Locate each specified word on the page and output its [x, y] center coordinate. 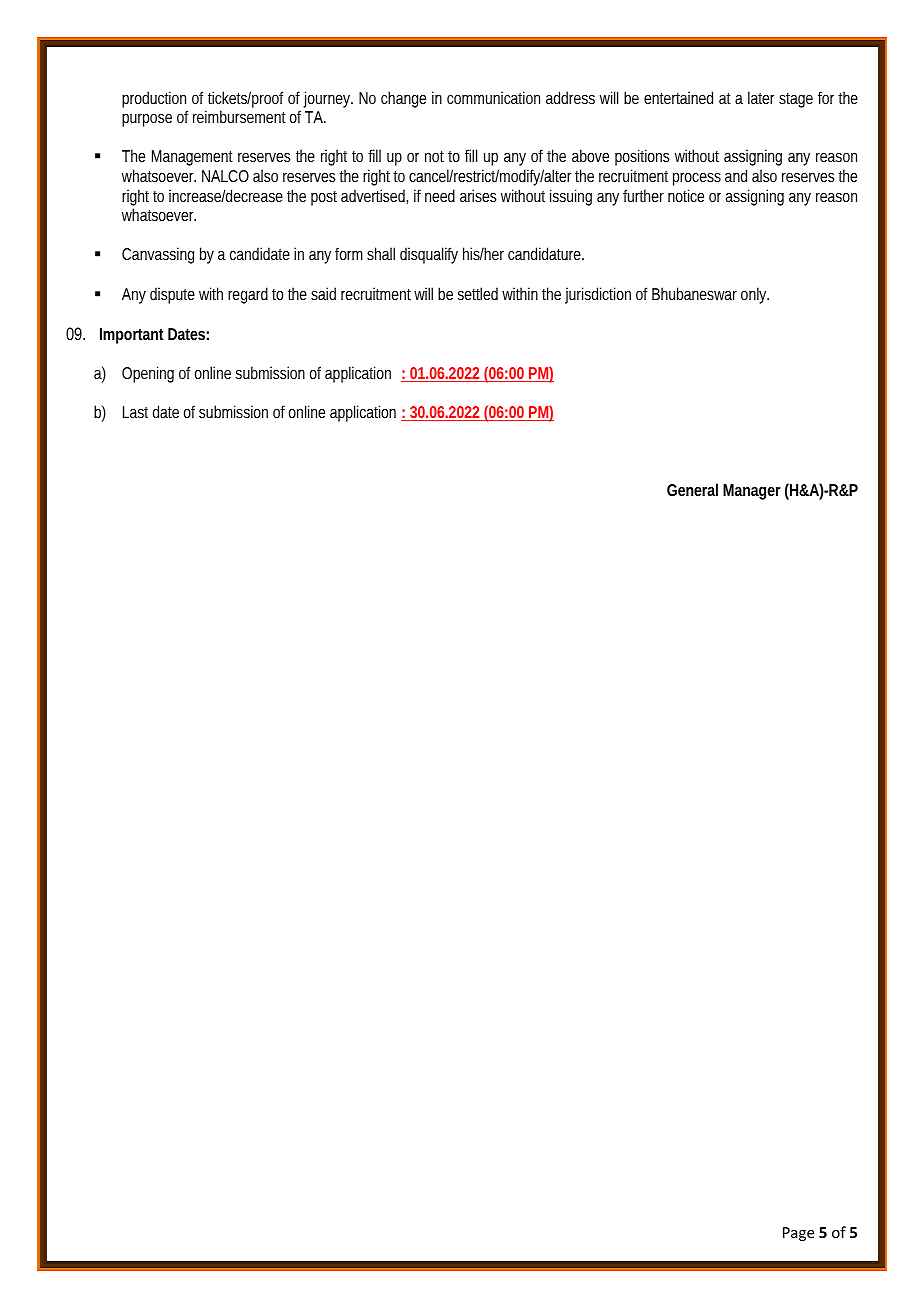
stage [796, 100]
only [755, 295]
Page [798, 1234]
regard [250, 295]
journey [328, 99]
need [440, 195]
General [692, 489]
